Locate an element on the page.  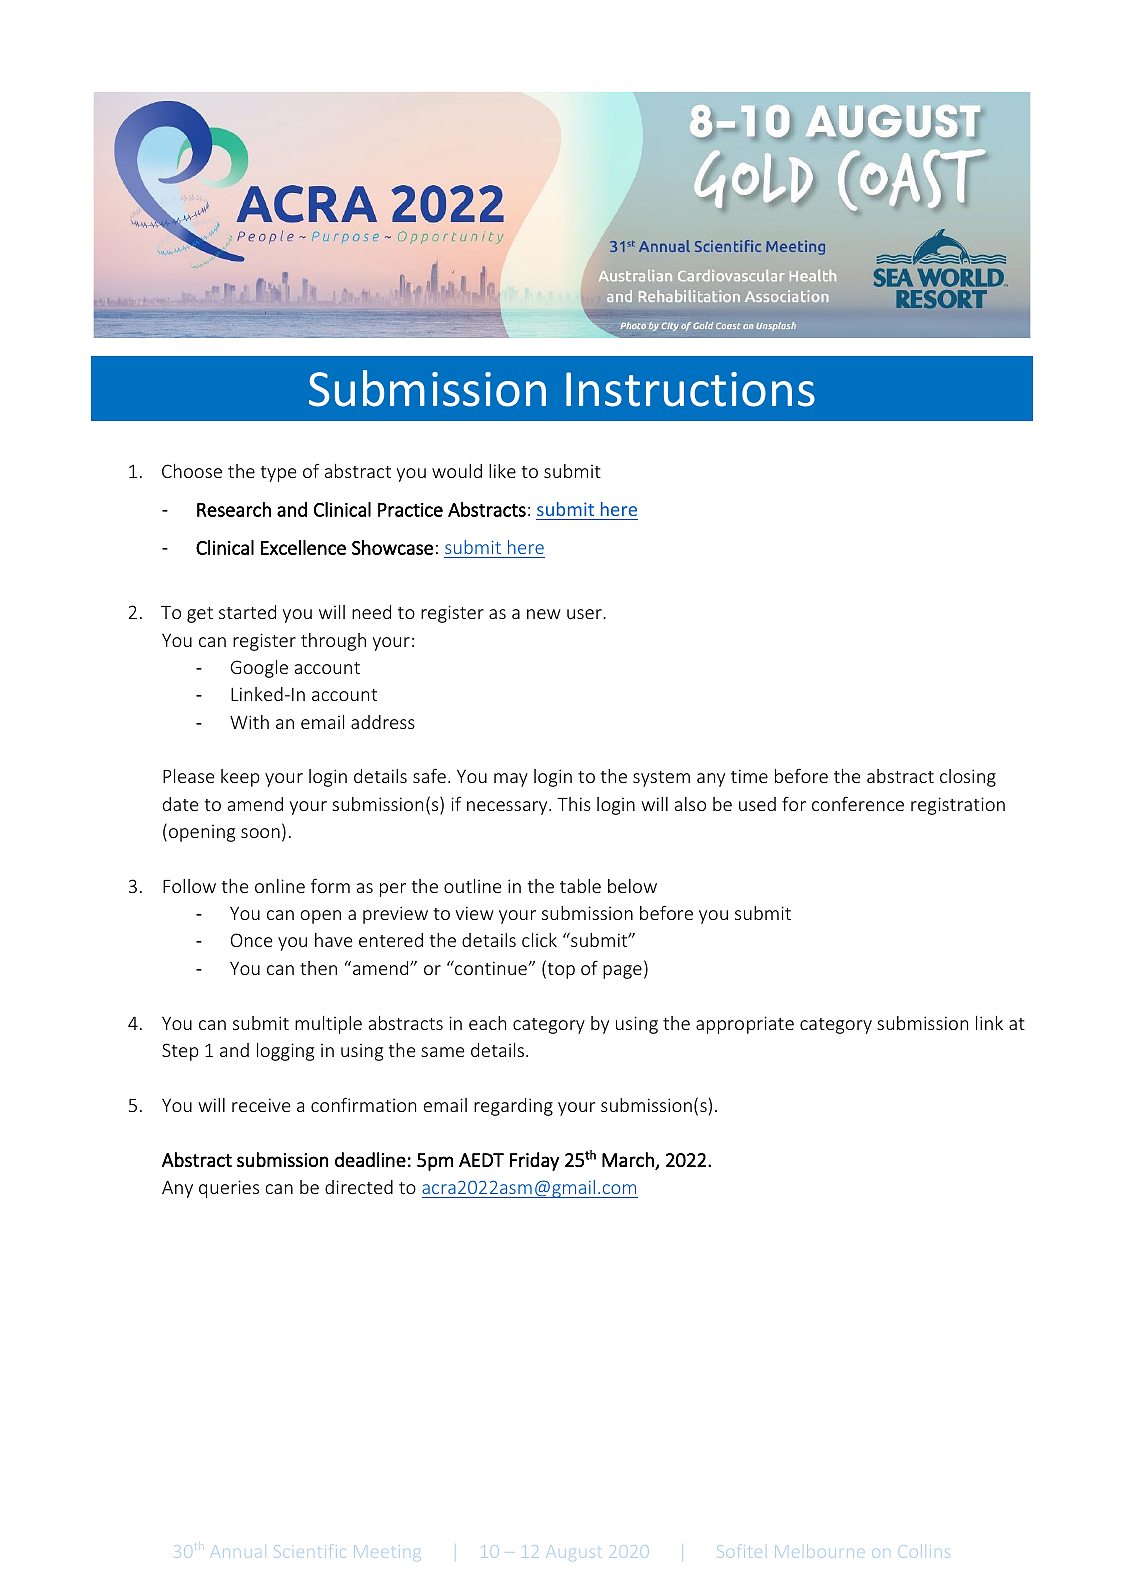
queries is located at coordinates (229, 1189).
